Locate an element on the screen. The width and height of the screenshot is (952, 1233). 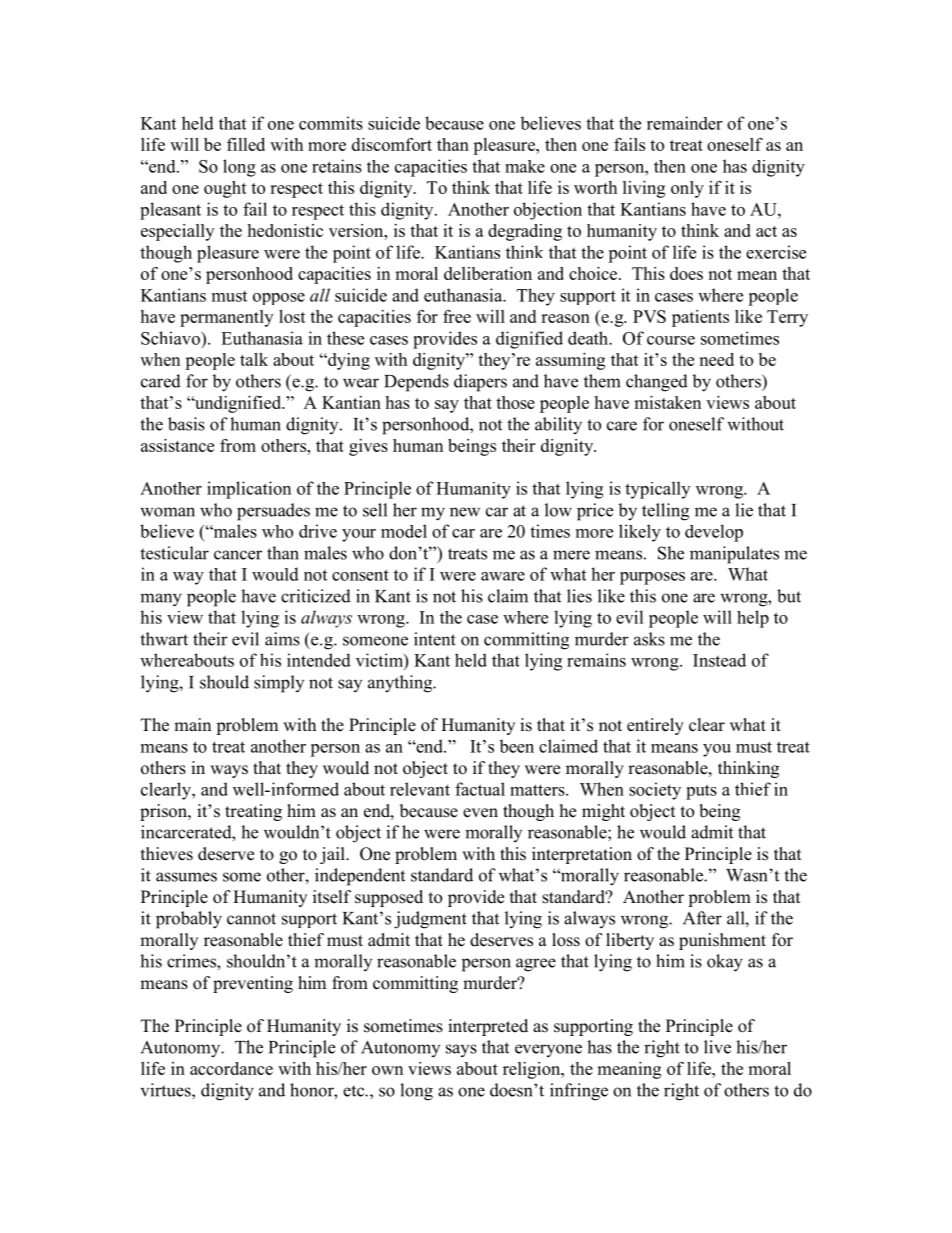
filled is located at coordinates (246, 144).
